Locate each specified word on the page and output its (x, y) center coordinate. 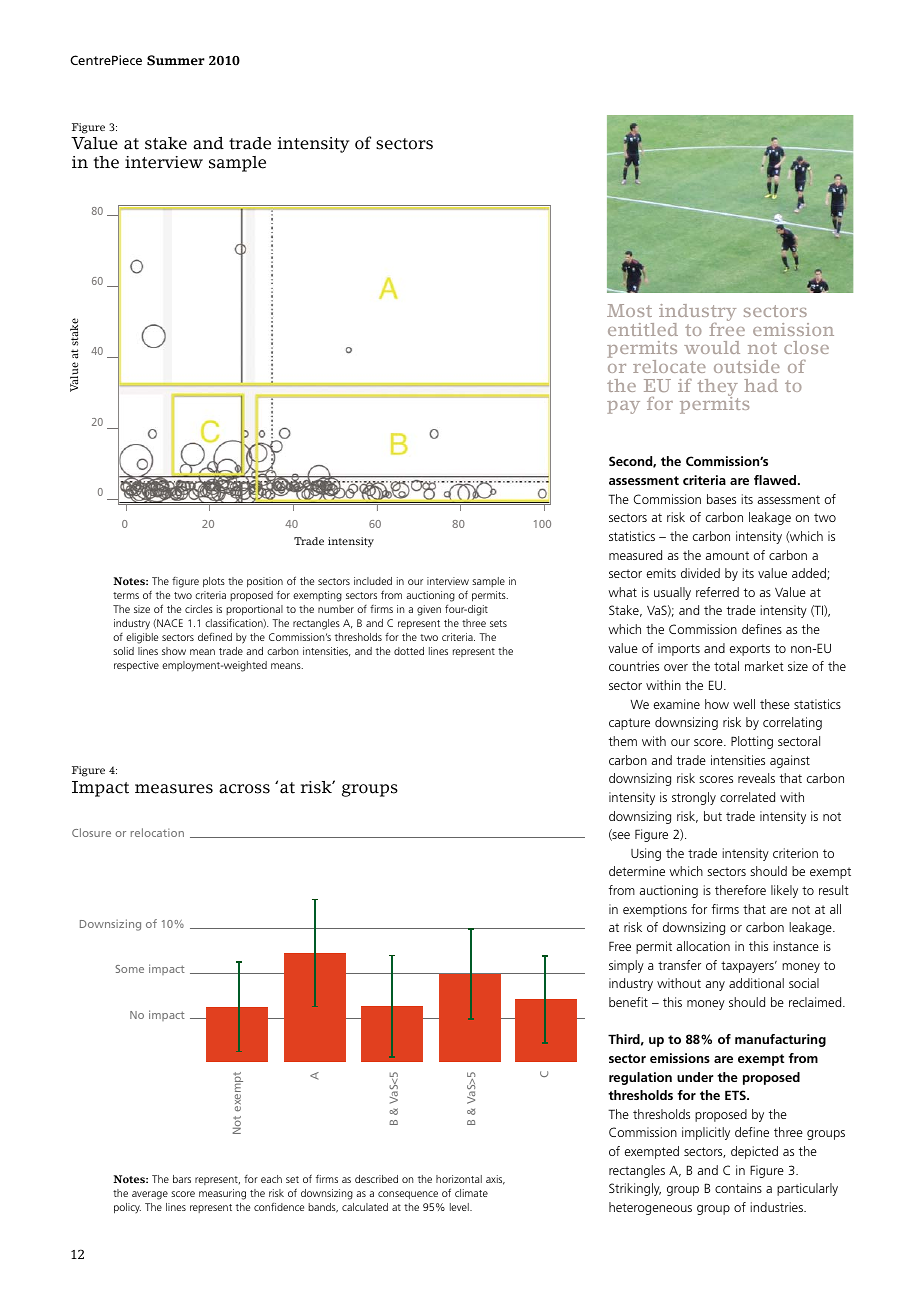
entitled (643, 329)
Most (629, 310)
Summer (176, 60)
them (623, 741)
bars (182, 1179)
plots (214, 582)
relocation (157, 832)
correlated (747, 797)
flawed (776, 480)
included (373, 581)
